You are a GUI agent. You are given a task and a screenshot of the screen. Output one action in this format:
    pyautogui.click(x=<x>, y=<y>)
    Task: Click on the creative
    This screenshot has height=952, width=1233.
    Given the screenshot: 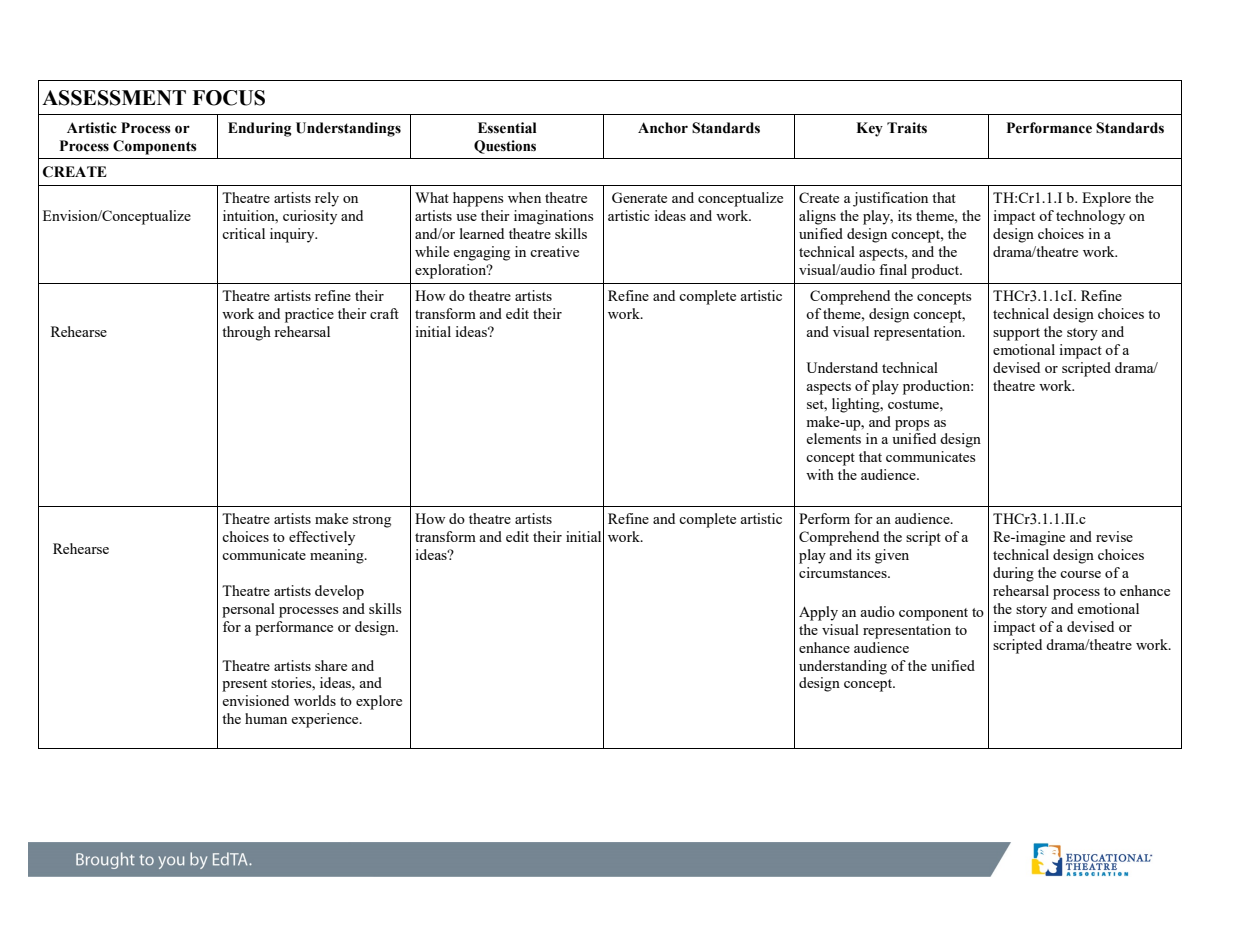 What is the action you would take?
    pyautogui.click(x=554, y=251)
